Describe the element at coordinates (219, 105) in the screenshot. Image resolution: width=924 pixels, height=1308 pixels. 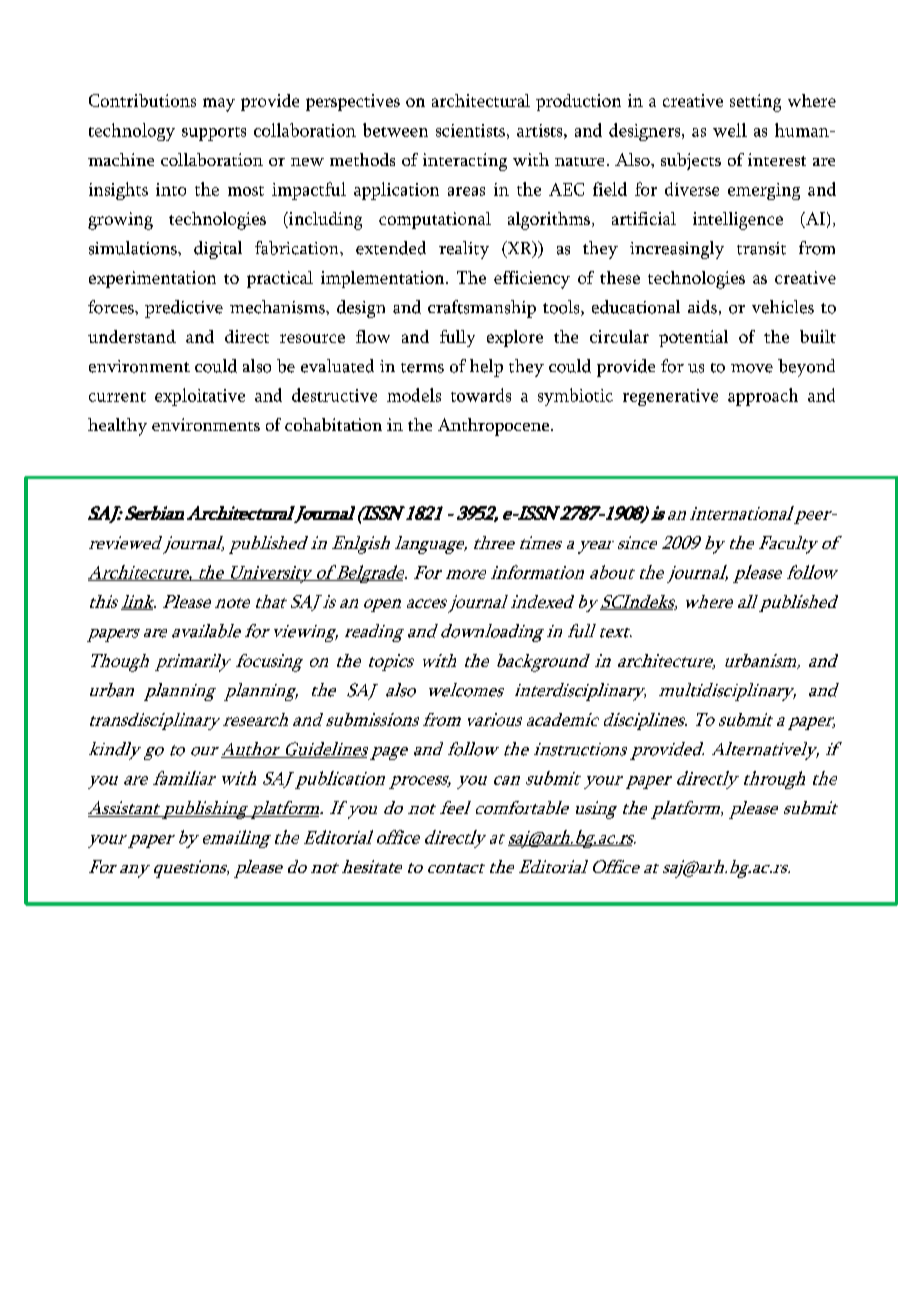
I see `may` at that location.
